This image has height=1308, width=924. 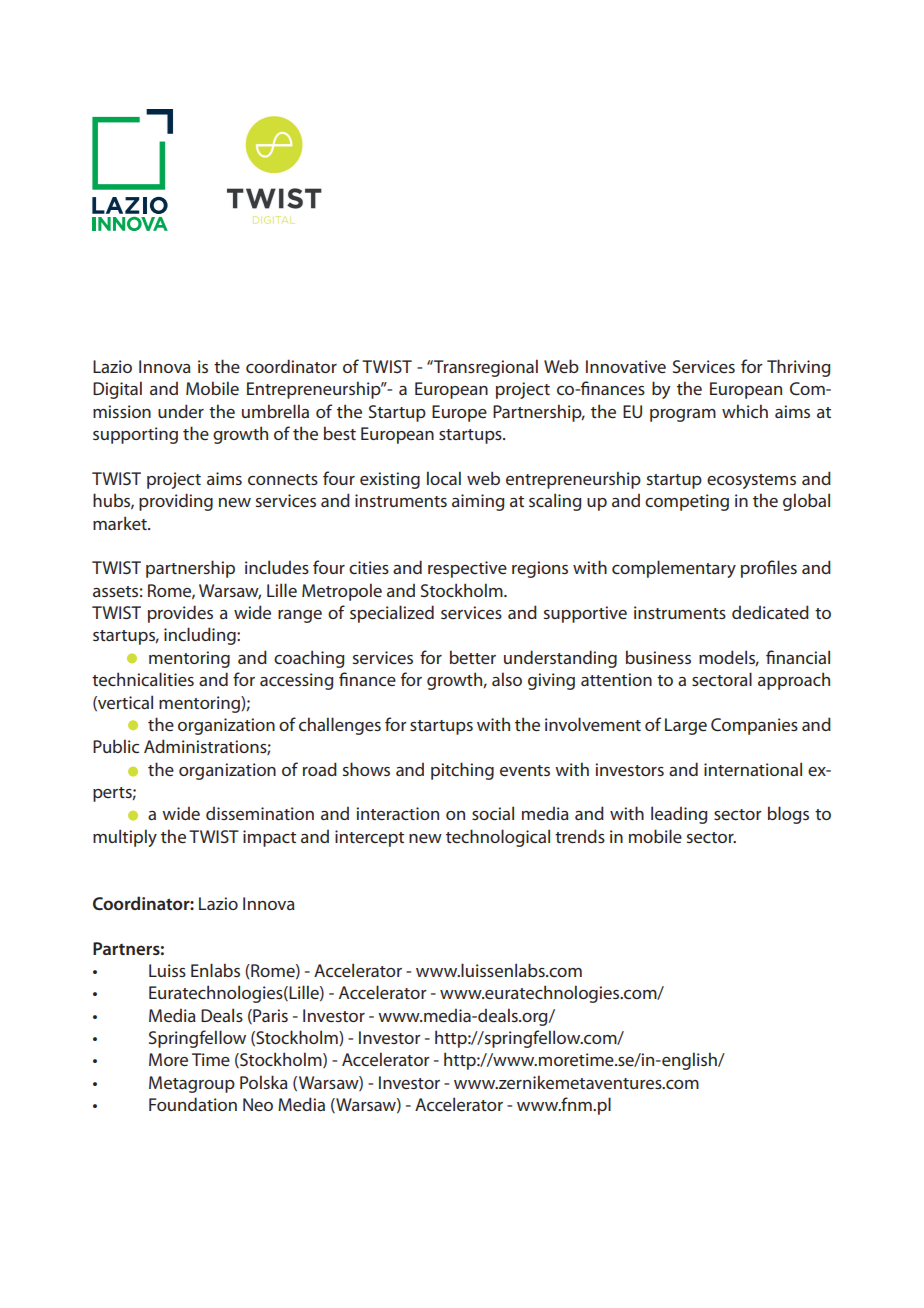 What do you see at coordinates (745, 411) in the image?
I see `which` at bounding box center [745, 411].
